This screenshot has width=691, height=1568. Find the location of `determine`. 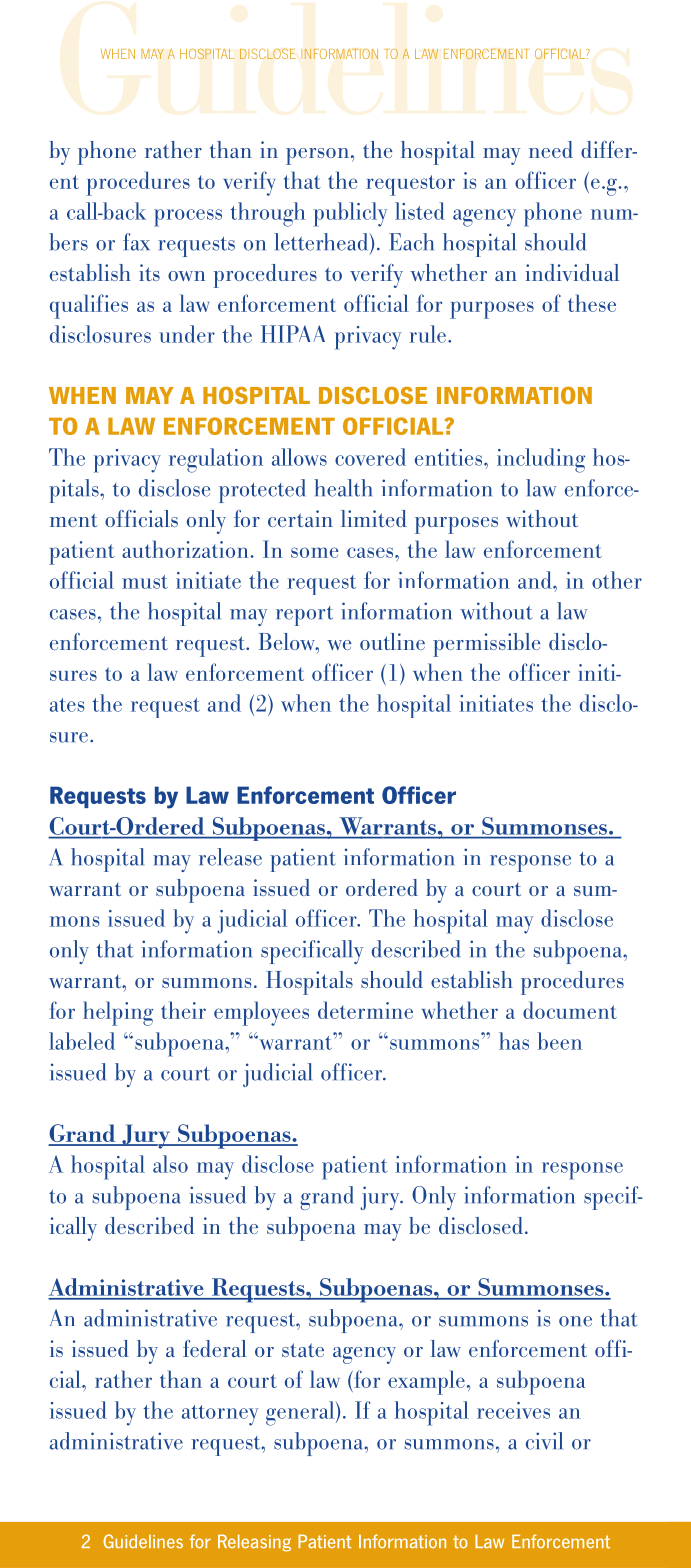

determine is located at coordinates (365, 1010).
